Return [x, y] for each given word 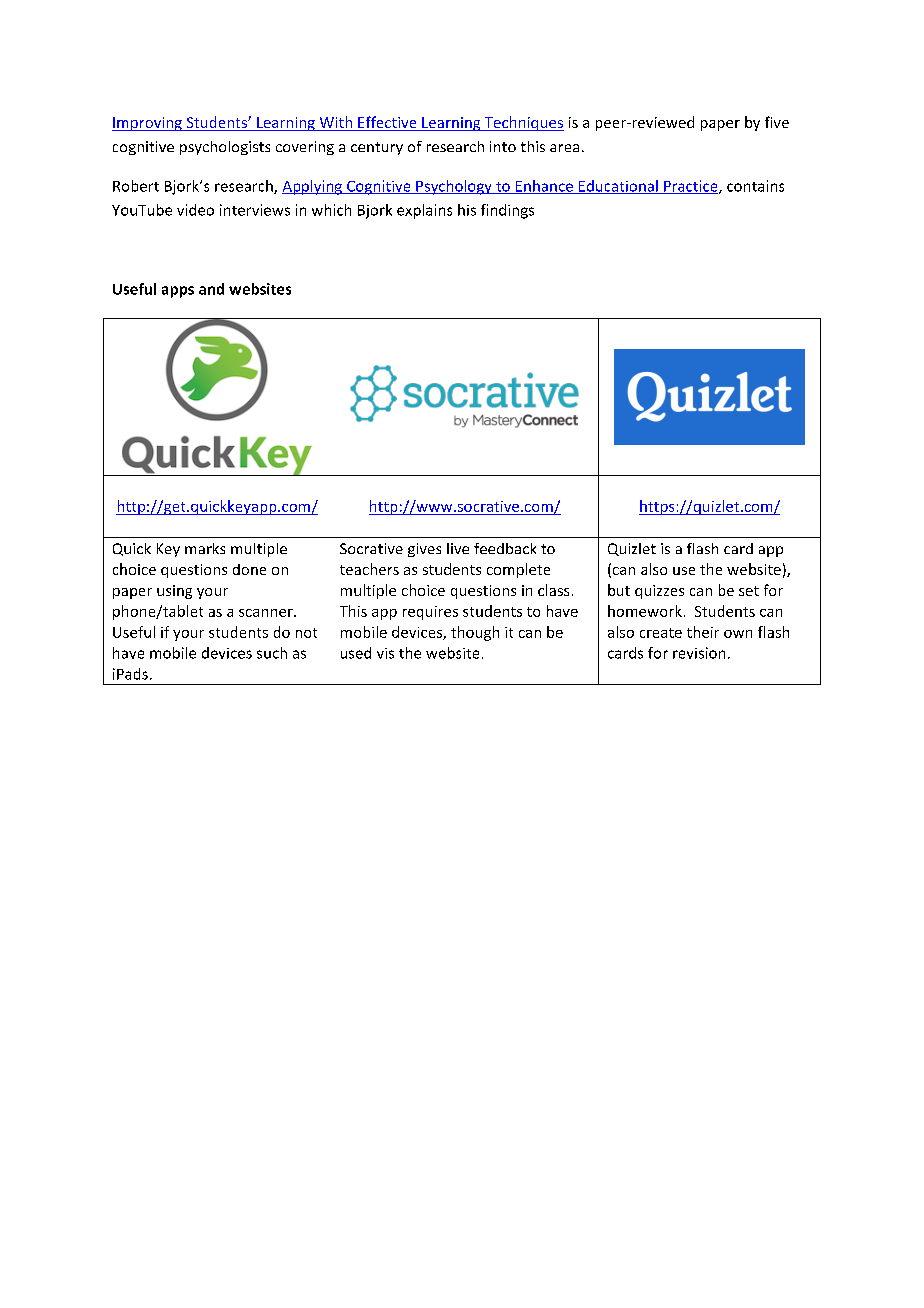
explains [424, 211]
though [475, 633]
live [458, 548]
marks [205, 548]
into [503, 146]
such [272, 653]
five [777, 122]
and [211, 289]
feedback [505, 548]
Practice [691, 187]
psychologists [225, 148]
